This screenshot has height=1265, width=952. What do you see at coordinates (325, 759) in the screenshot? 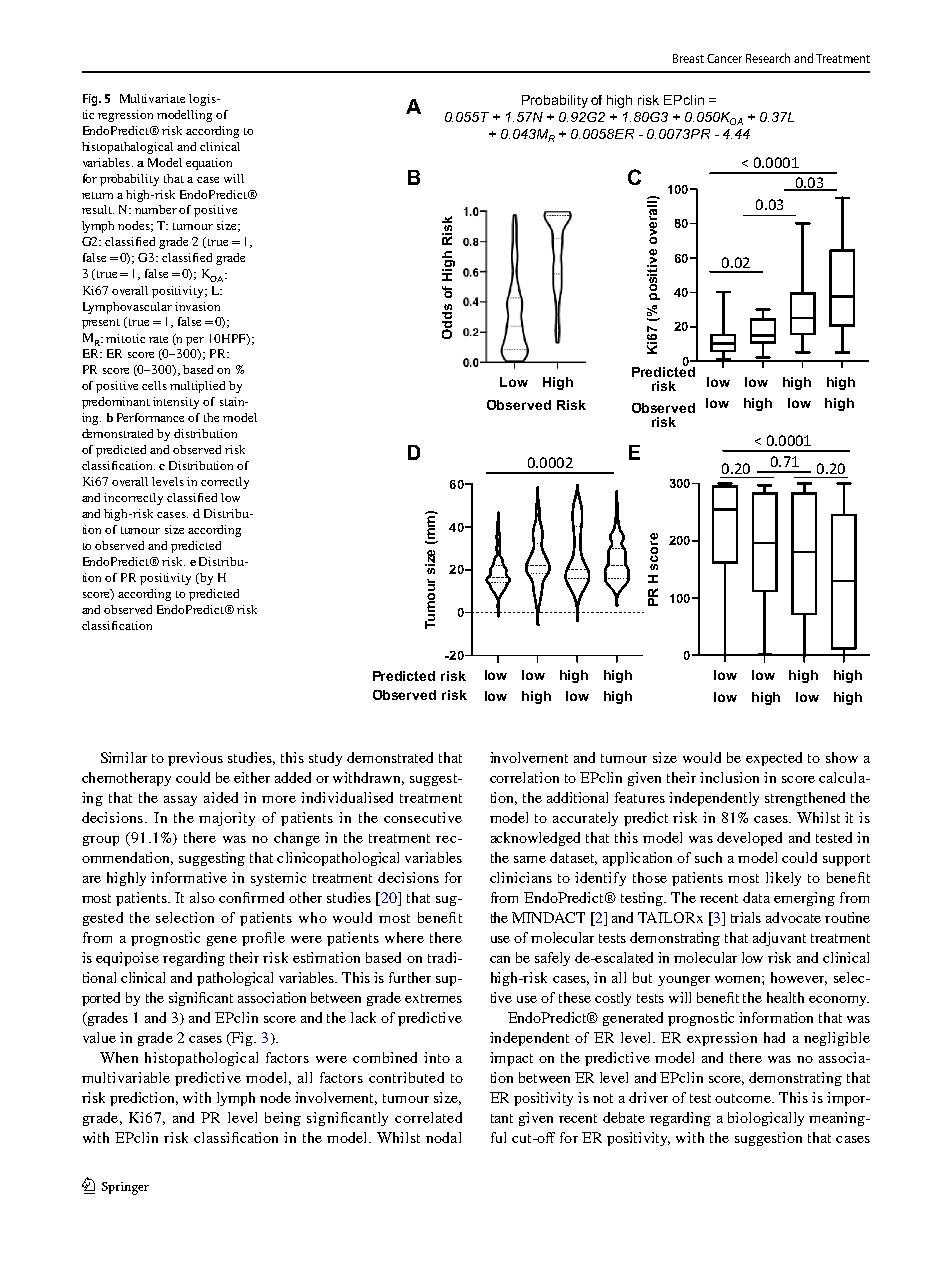
I see `study` at bounding box center [325, 759].
